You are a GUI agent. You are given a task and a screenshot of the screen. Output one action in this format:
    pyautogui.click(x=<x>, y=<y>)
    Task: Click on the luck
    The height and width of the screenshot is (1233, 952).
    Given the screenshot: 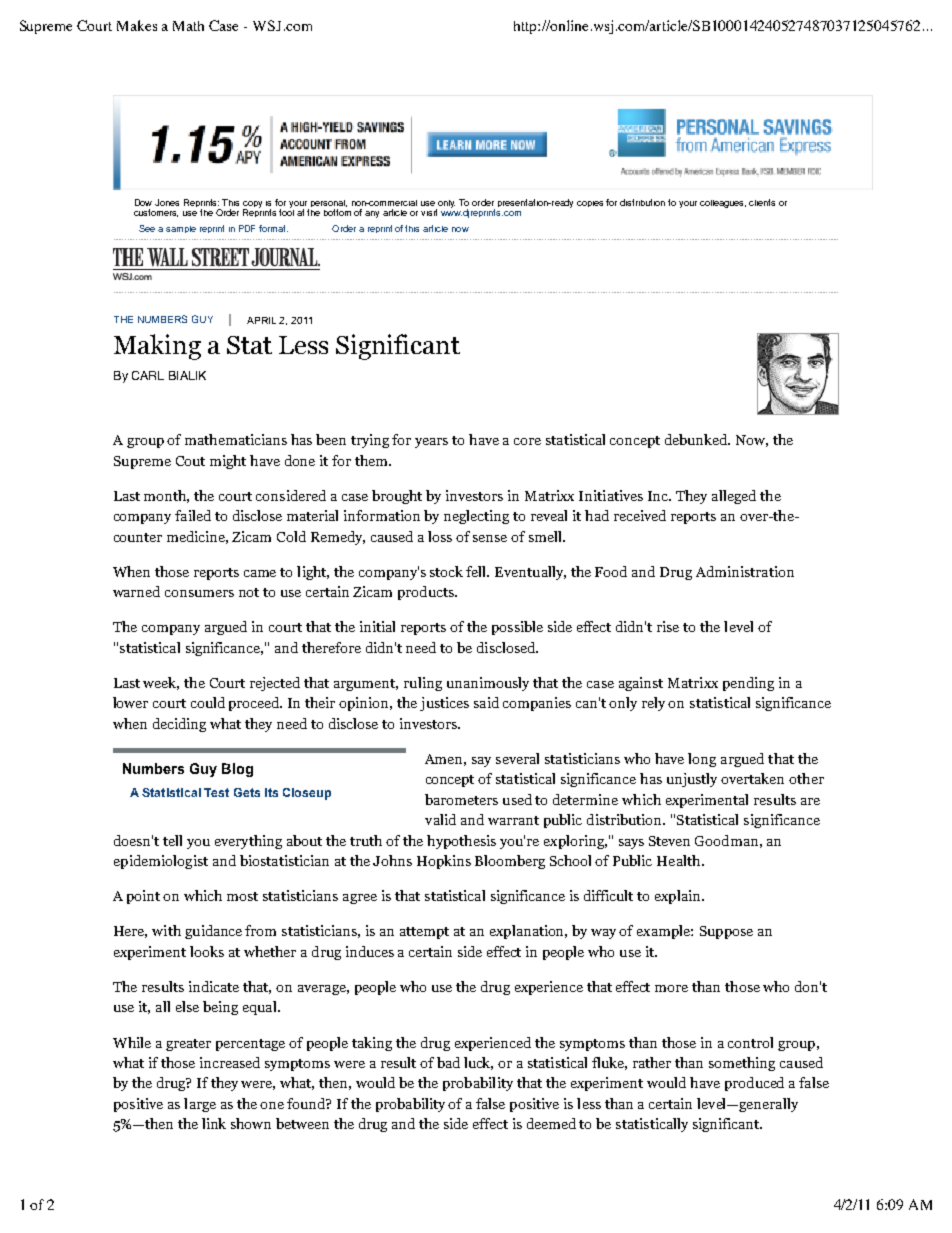 What is the action you would take?
    pyautogui.click(x=478, y=1063)
